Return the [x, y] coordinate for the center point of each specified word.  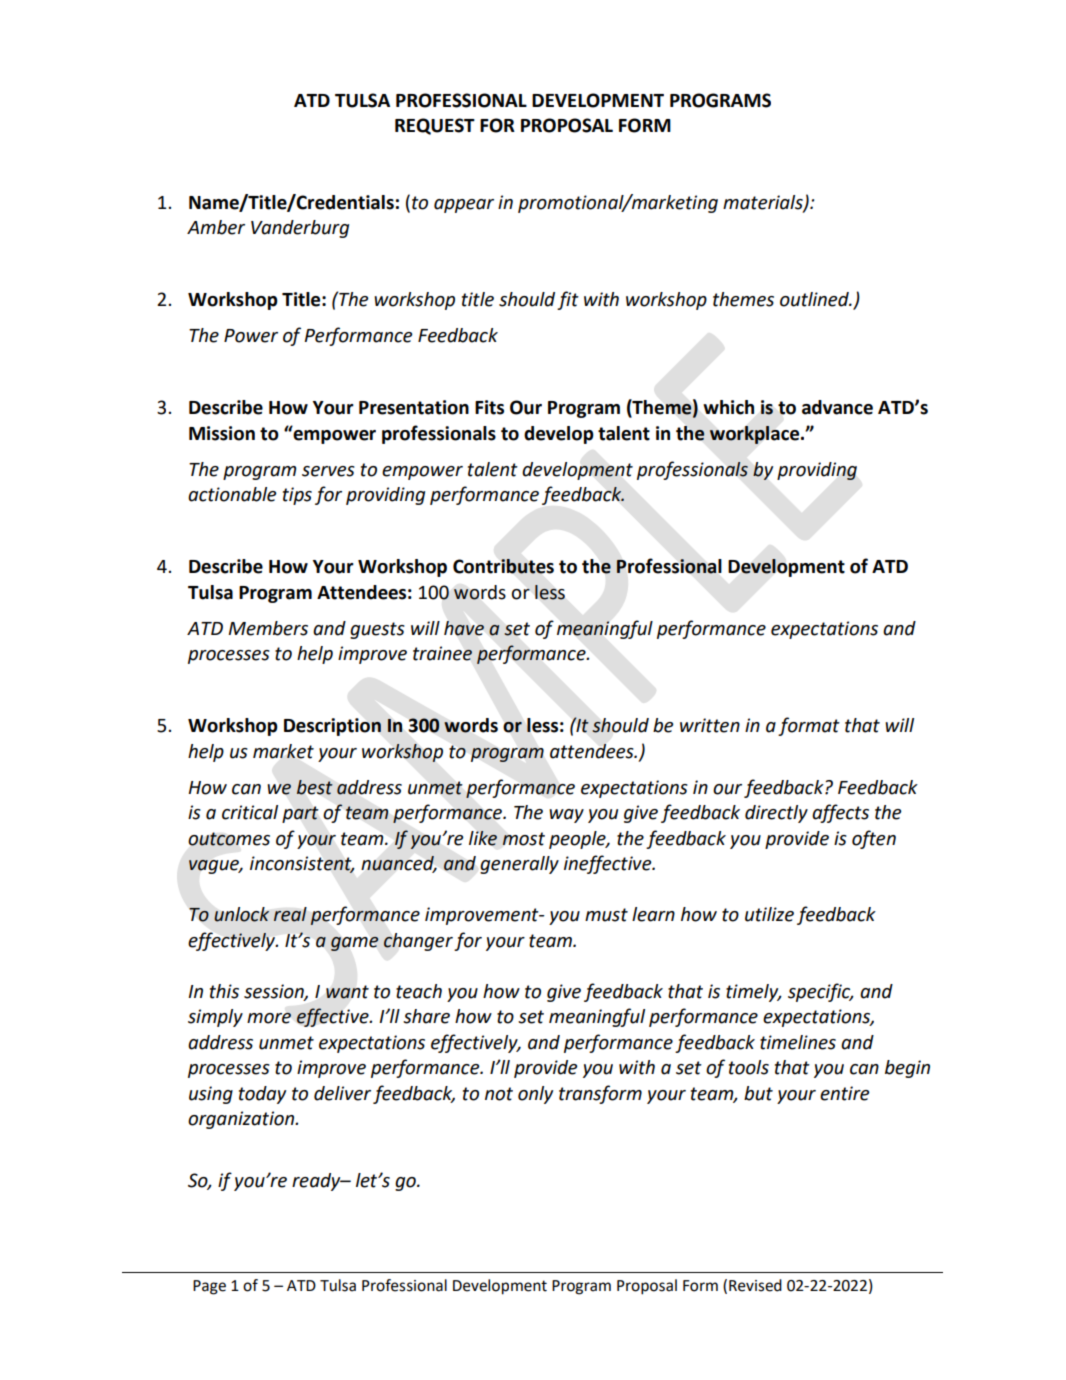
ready [317, 1182]
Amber [216, 227]
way [566, 816]
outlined [815, 299]
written [710, 725]
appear [464, 206]
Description [332, 727]
